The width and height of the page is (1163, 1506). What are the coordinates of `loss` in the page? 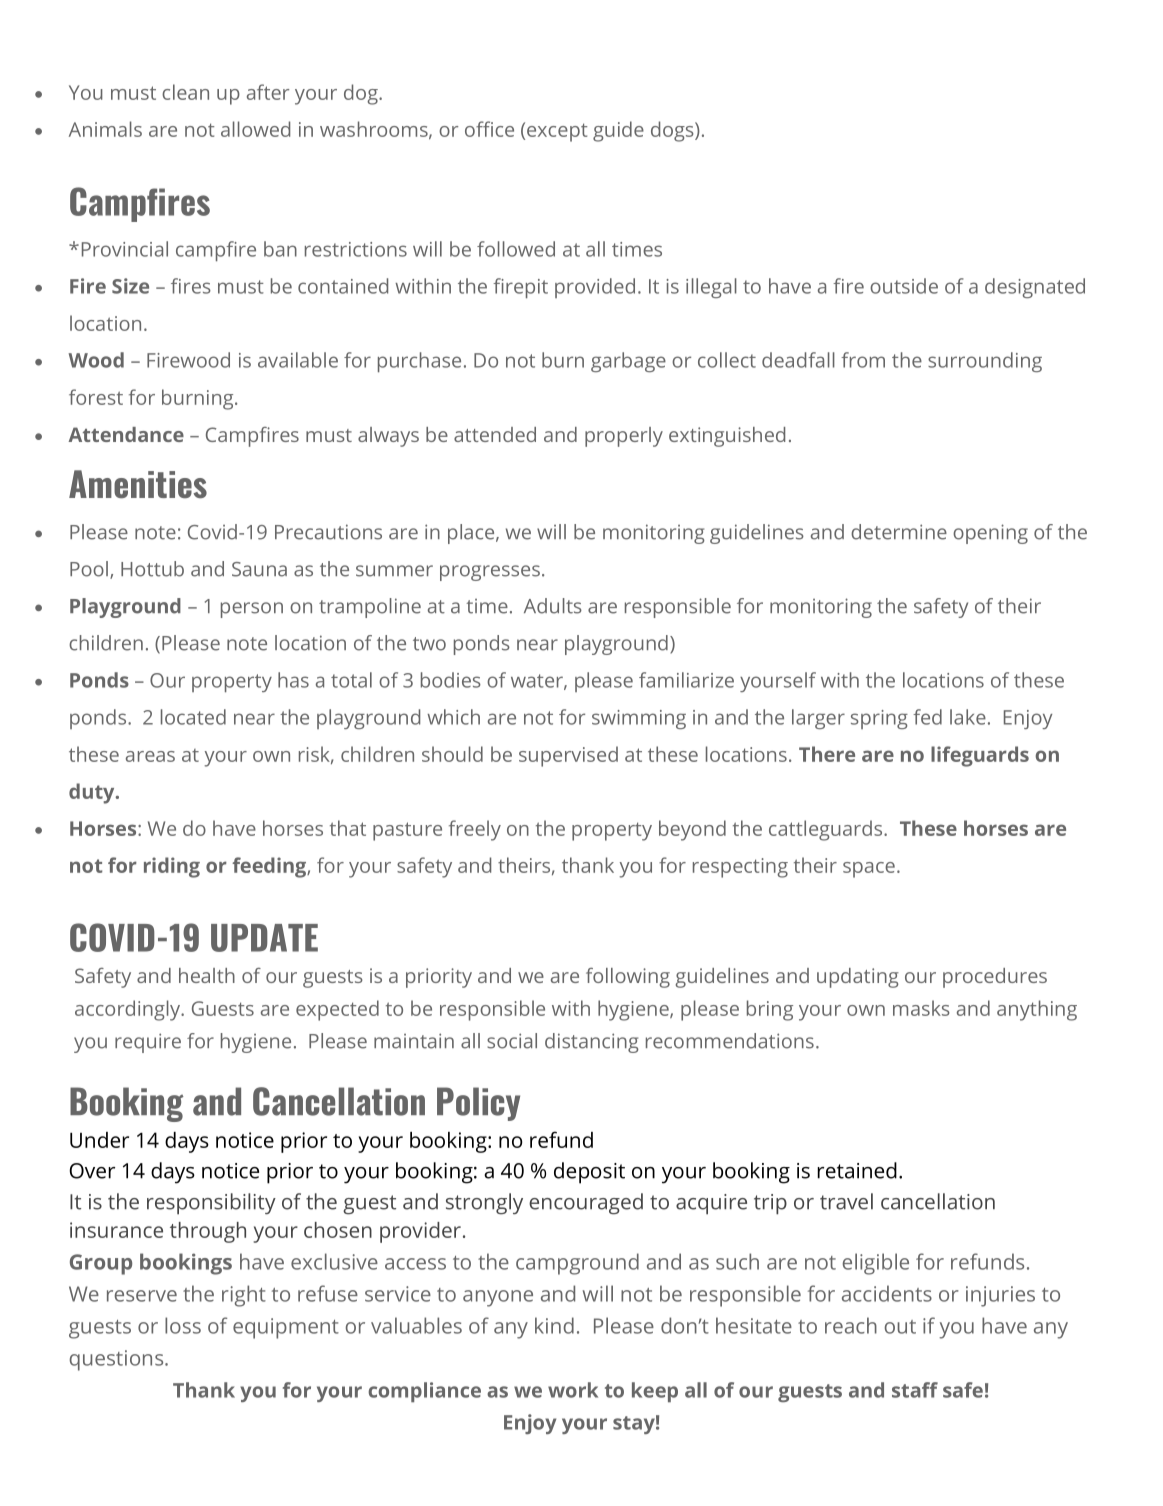 It's located at (183, 1325).
